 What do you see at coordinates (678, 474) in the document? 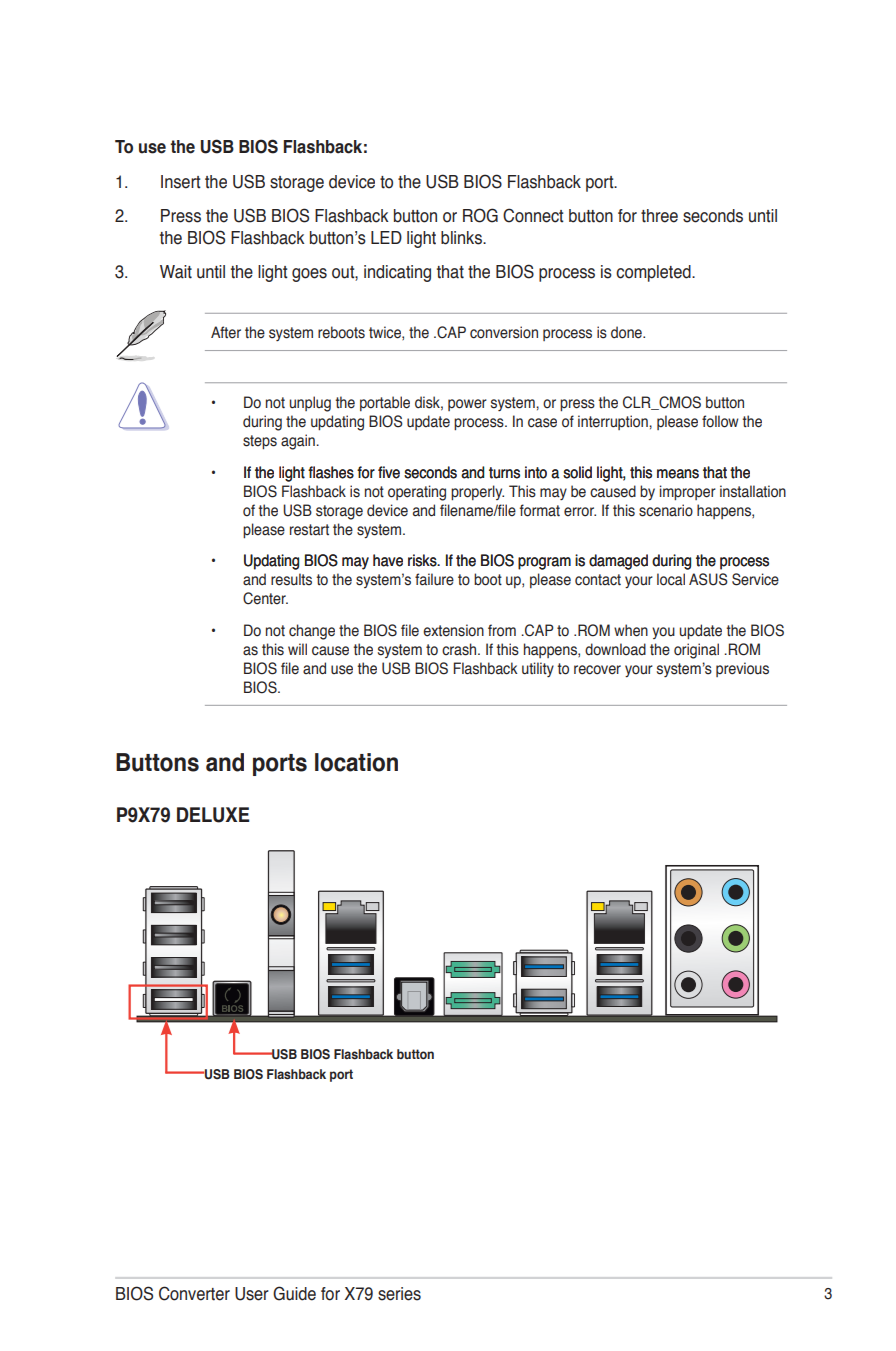
I see `means` at bounding box center [678, 474].
